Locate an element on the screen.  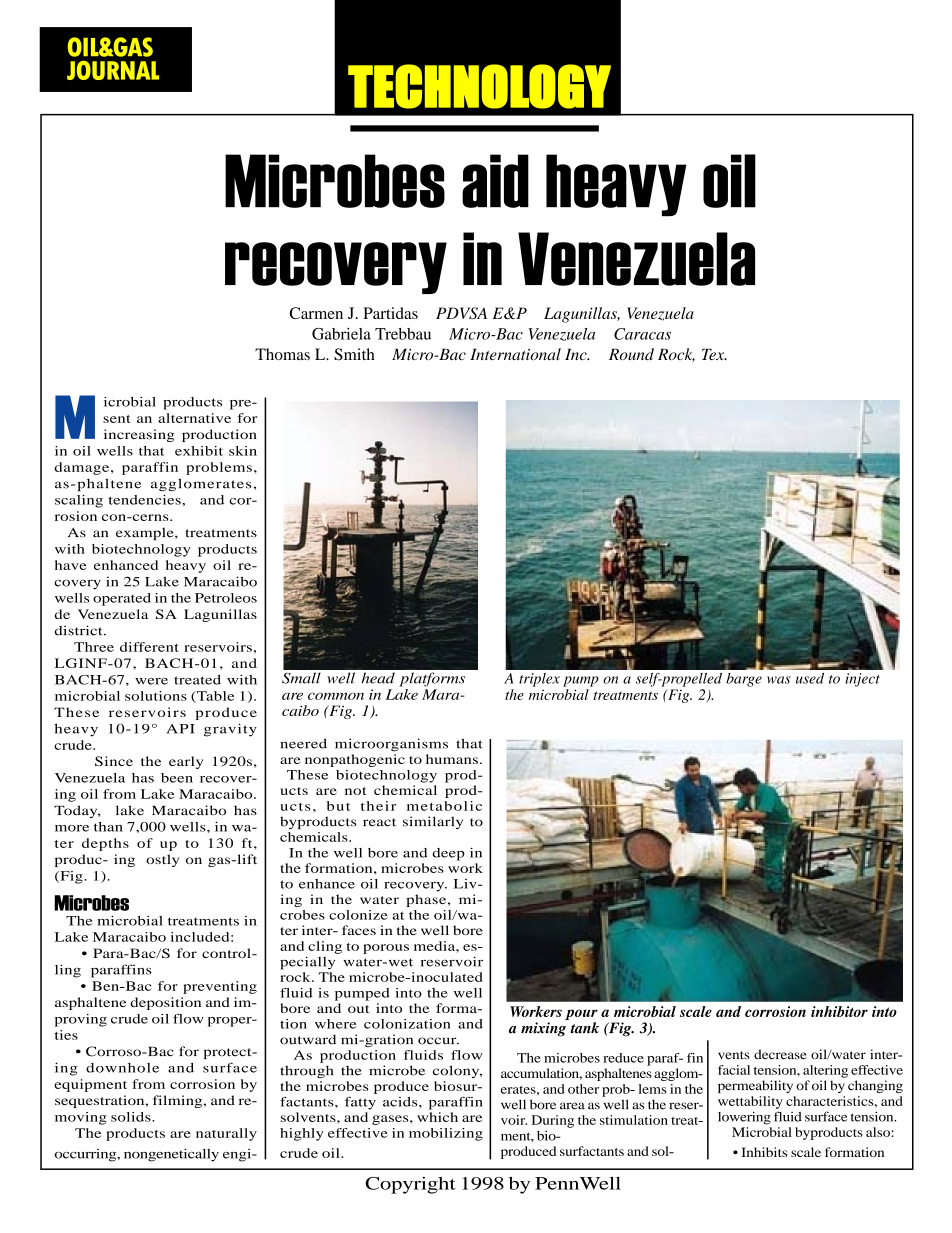
was is located at coordinates (779, 680).
